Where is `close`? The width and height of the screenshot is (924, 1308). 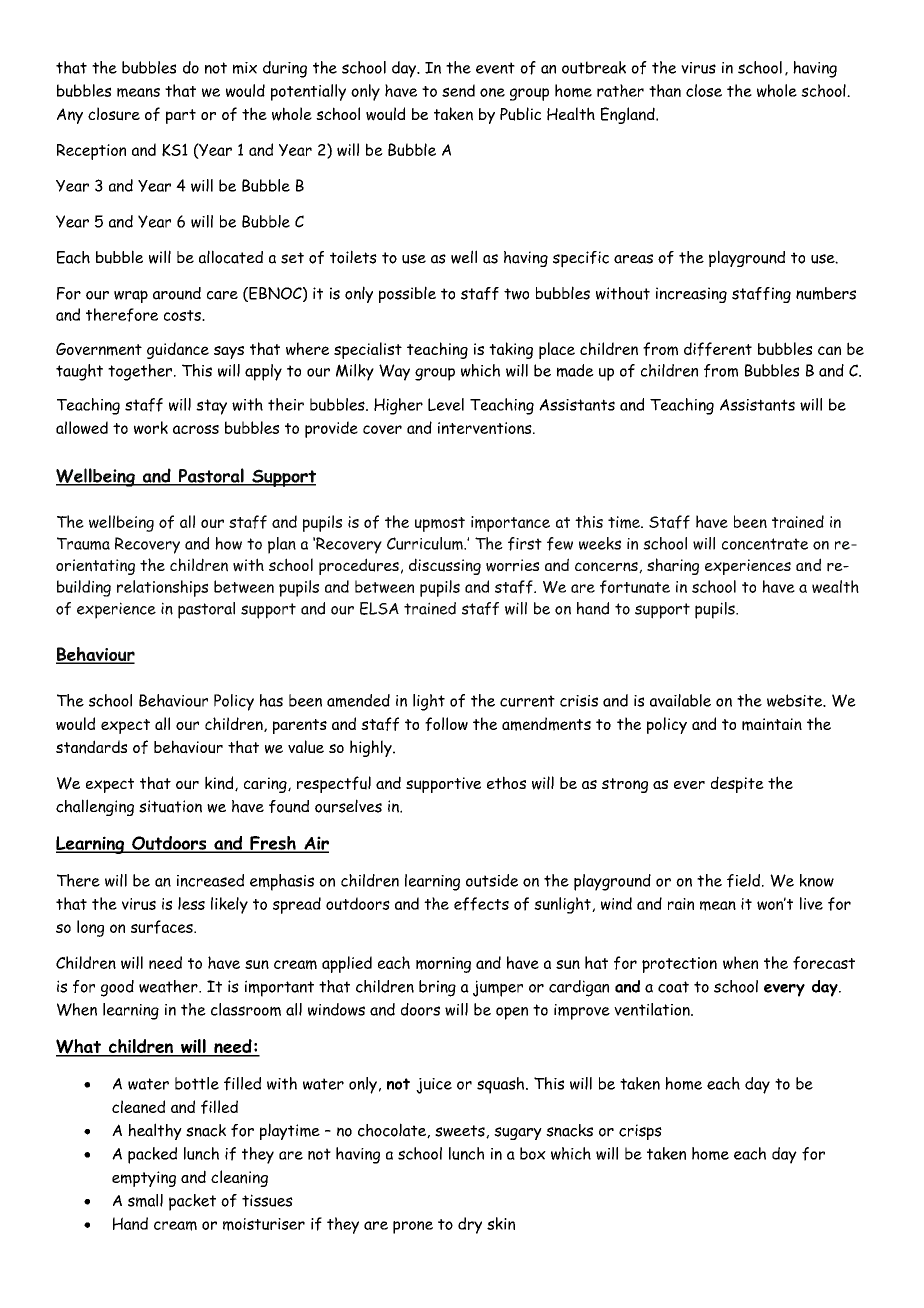
close is located at coordinates (704, 90).
